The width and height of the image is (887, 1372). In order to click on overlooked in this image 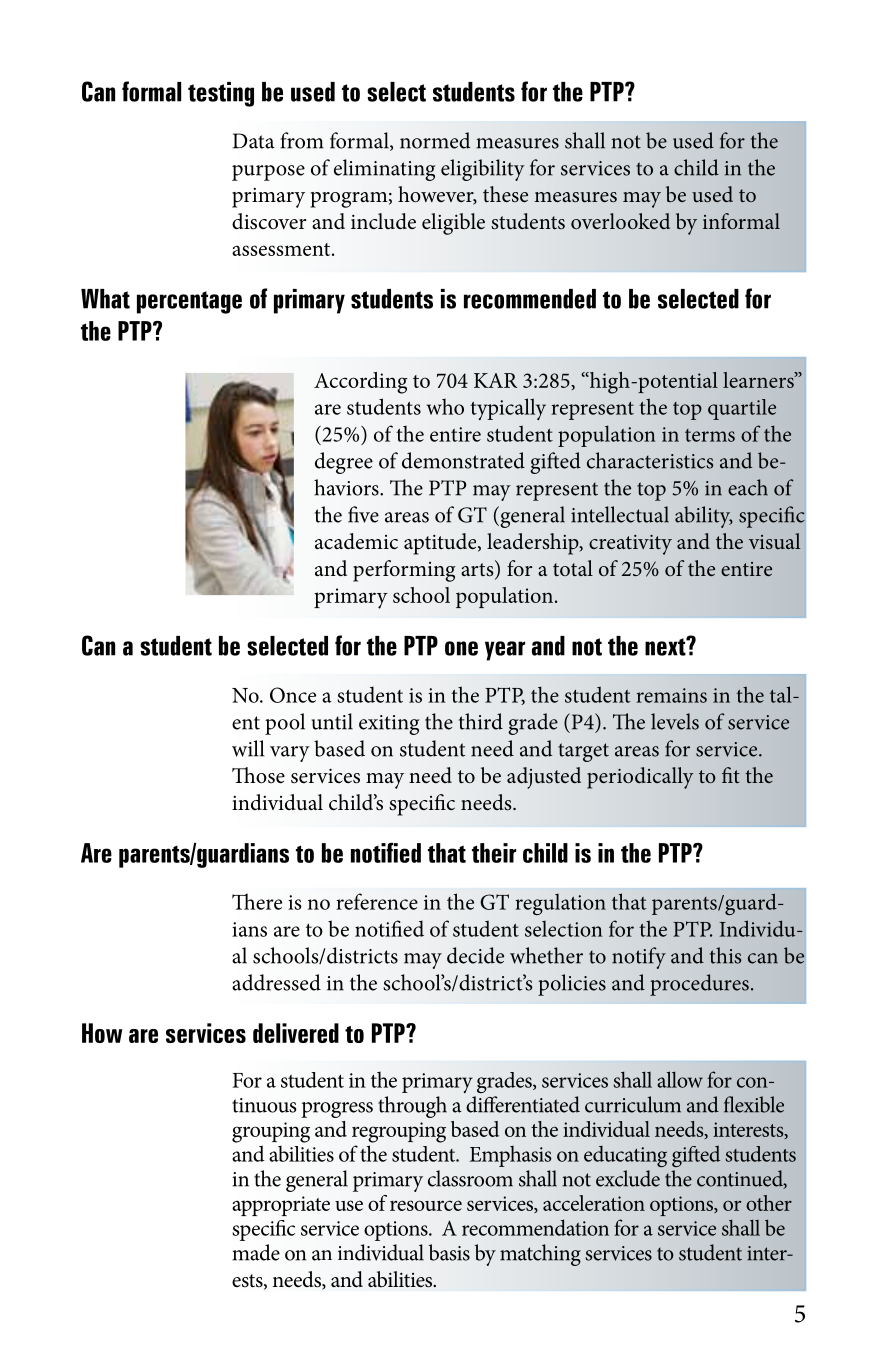, I will do `click(620, 221)`.
